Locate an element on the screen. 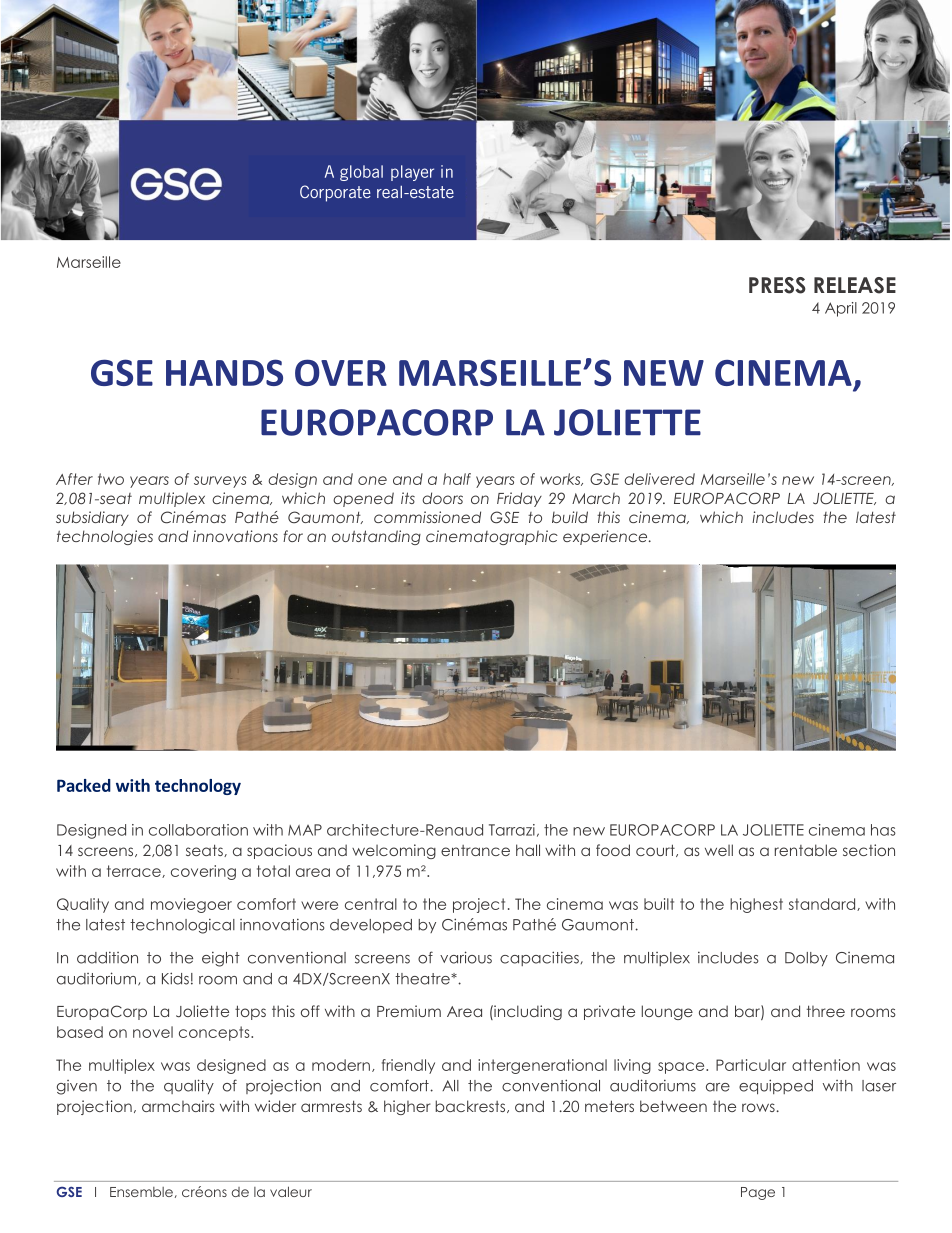 This screenshot has width=952, height=1233. backrests is located at coordinates (471, 1106).
